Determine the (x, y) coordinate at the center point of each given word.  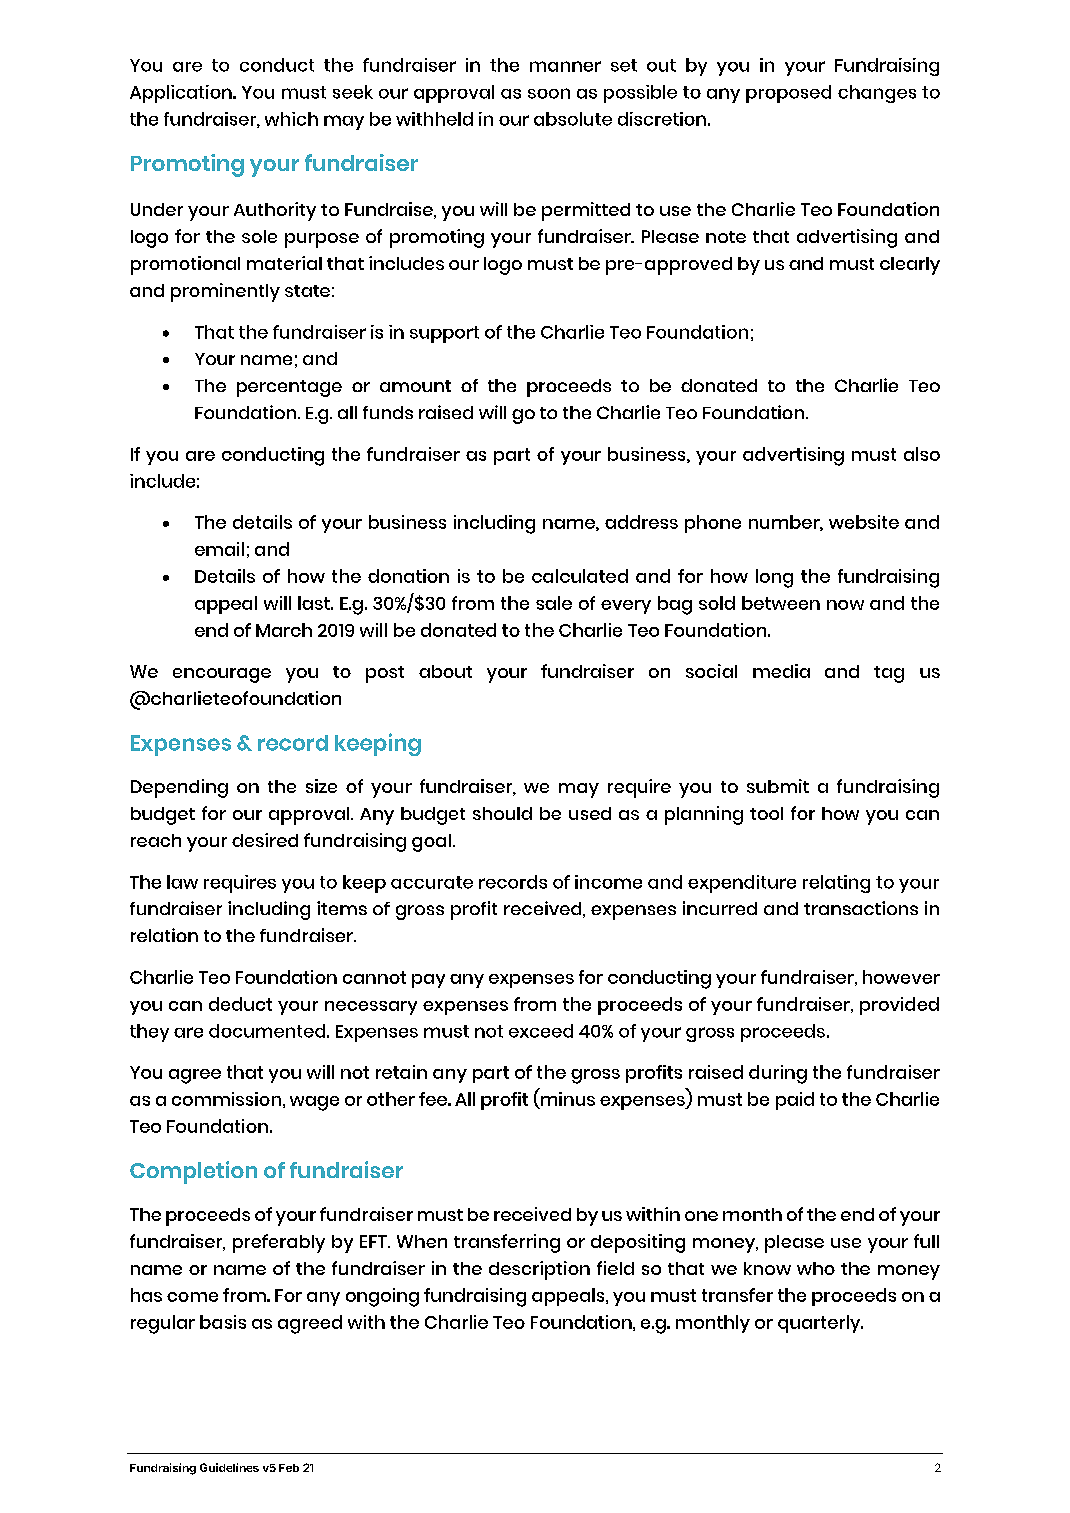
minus (568, 1099)
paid (795, 1101)
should (502, 813)
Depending (179, 788)
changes (877, 94)
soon (549, 93)
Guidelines (229, 1467)
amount (415, 386)
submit (778, 786)
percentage (289, 388)
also (922, 454)
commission (226, 1099)
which (291, 119)
